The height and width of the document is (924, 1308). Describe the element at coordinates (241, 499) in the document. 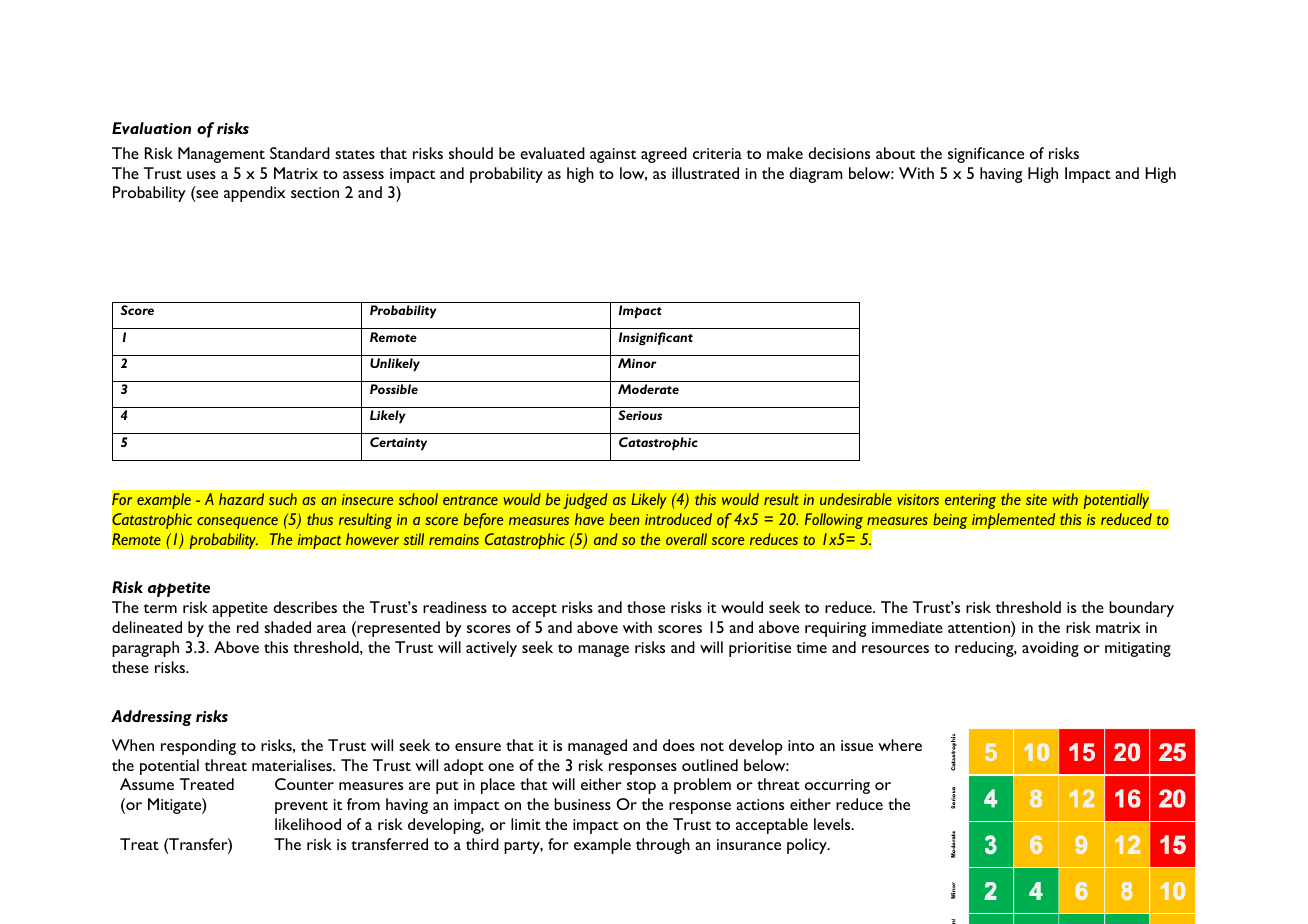

I see `hazard` at that location.
